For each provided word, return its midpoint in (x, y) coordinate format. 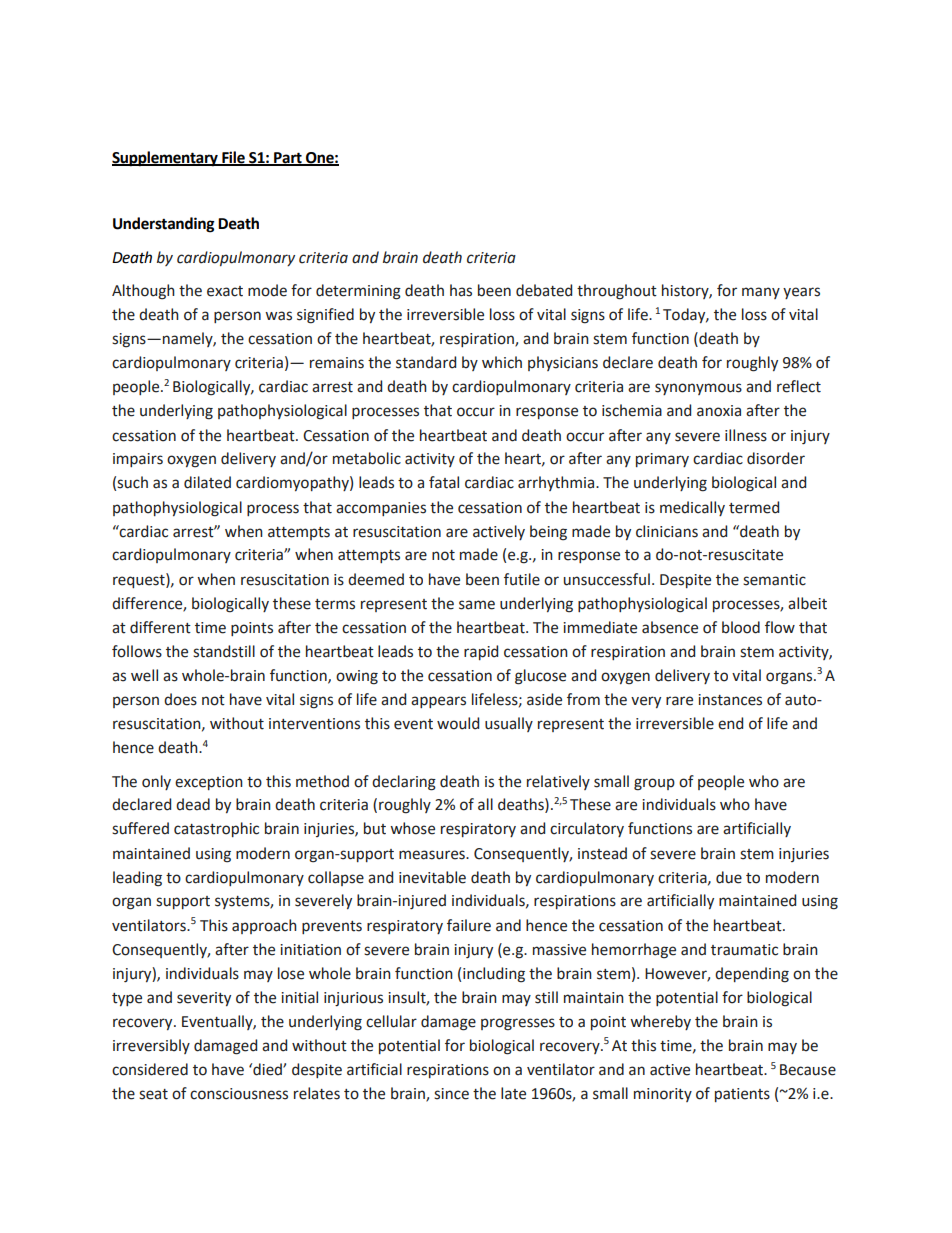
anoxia (719, 411)
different (160, 627)
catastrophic (216, 829)
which (502, 362)
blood (741, 627)
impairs (138, 460)
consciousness (239, 1094)
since (451, 1094)
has (461, 290)
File (233, 158)
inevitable (432, 877)
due (729, 877)
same (477, 605)
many (761, 293)
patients (742, 1095)
